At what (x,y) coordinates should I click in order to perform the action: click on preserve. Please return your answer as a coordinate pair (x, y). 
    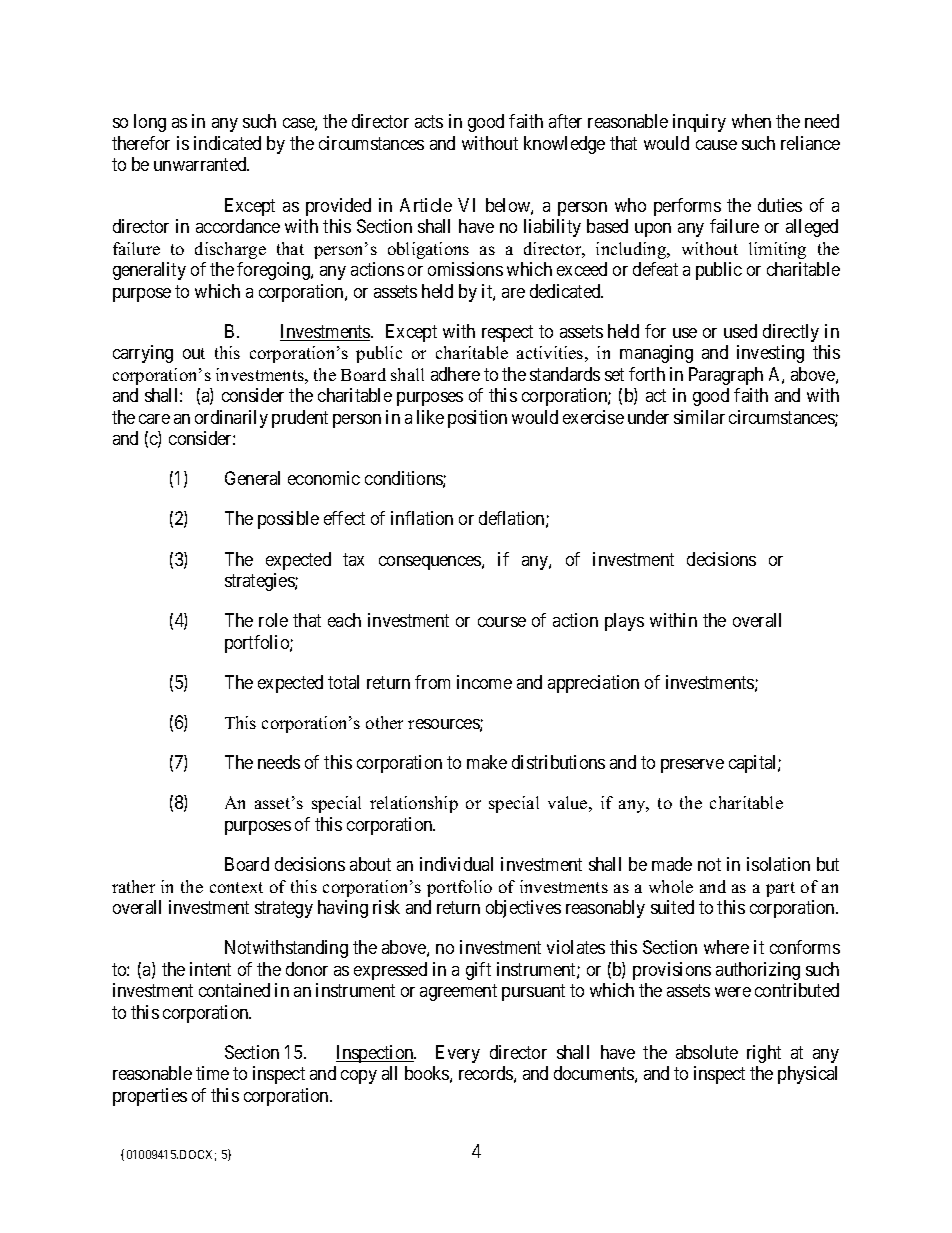
    Looking at the image, I should click on (692, 766).
